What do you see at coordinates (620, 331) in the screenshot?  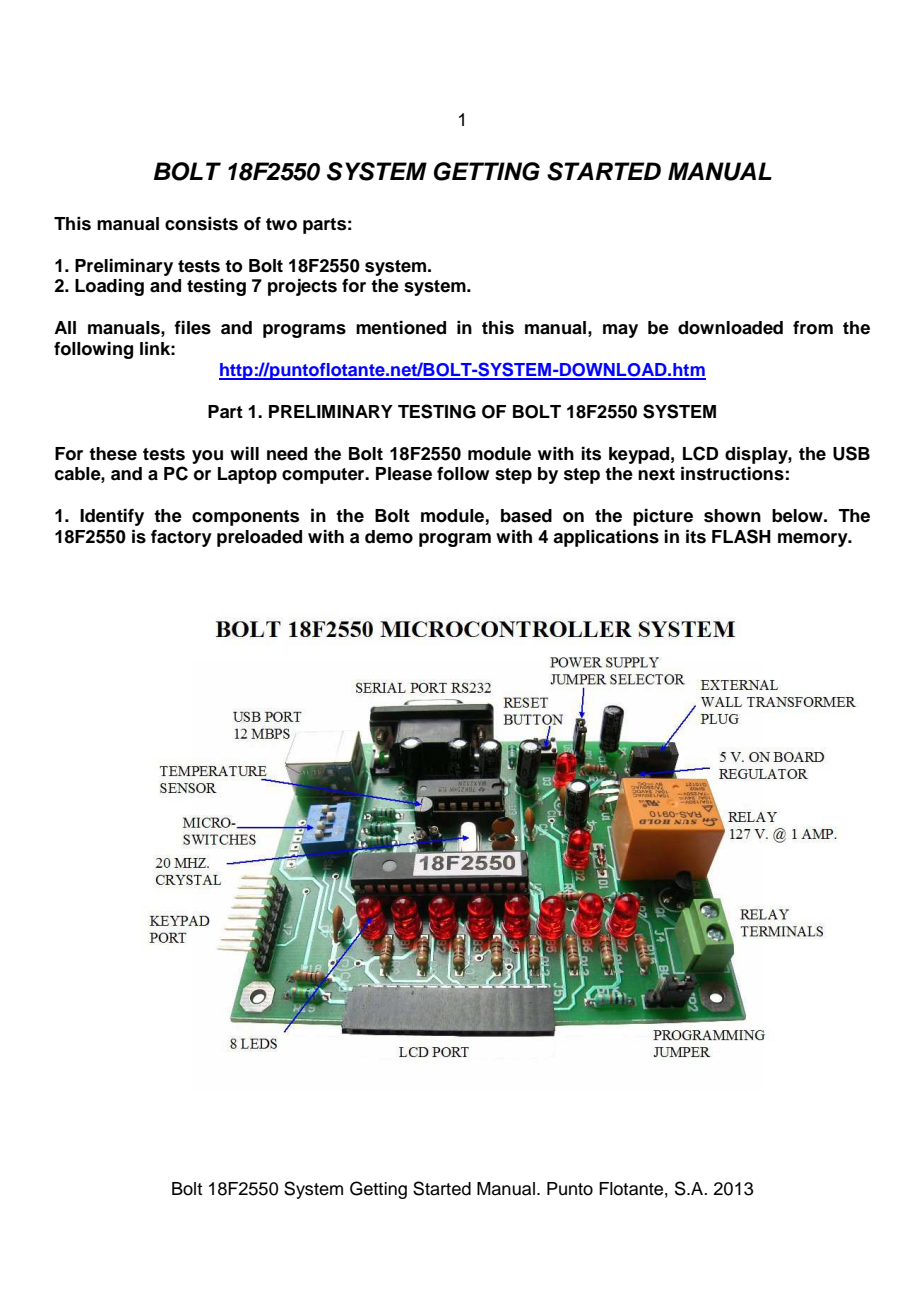 I see `may` at bounding box center [620, 331].
